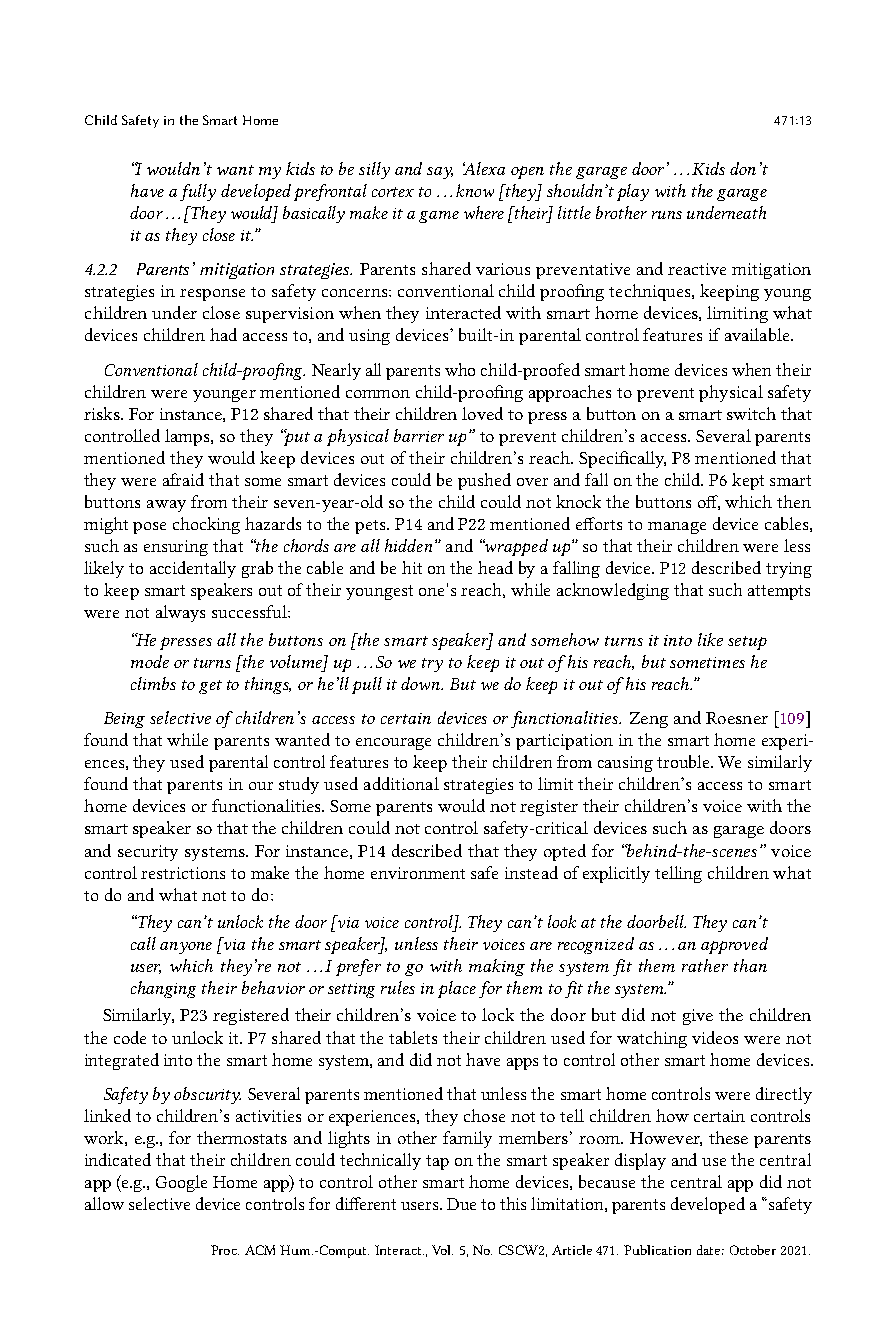  Describe the element at coordinates (418, 873) in the page. I see `environment` at that location.
